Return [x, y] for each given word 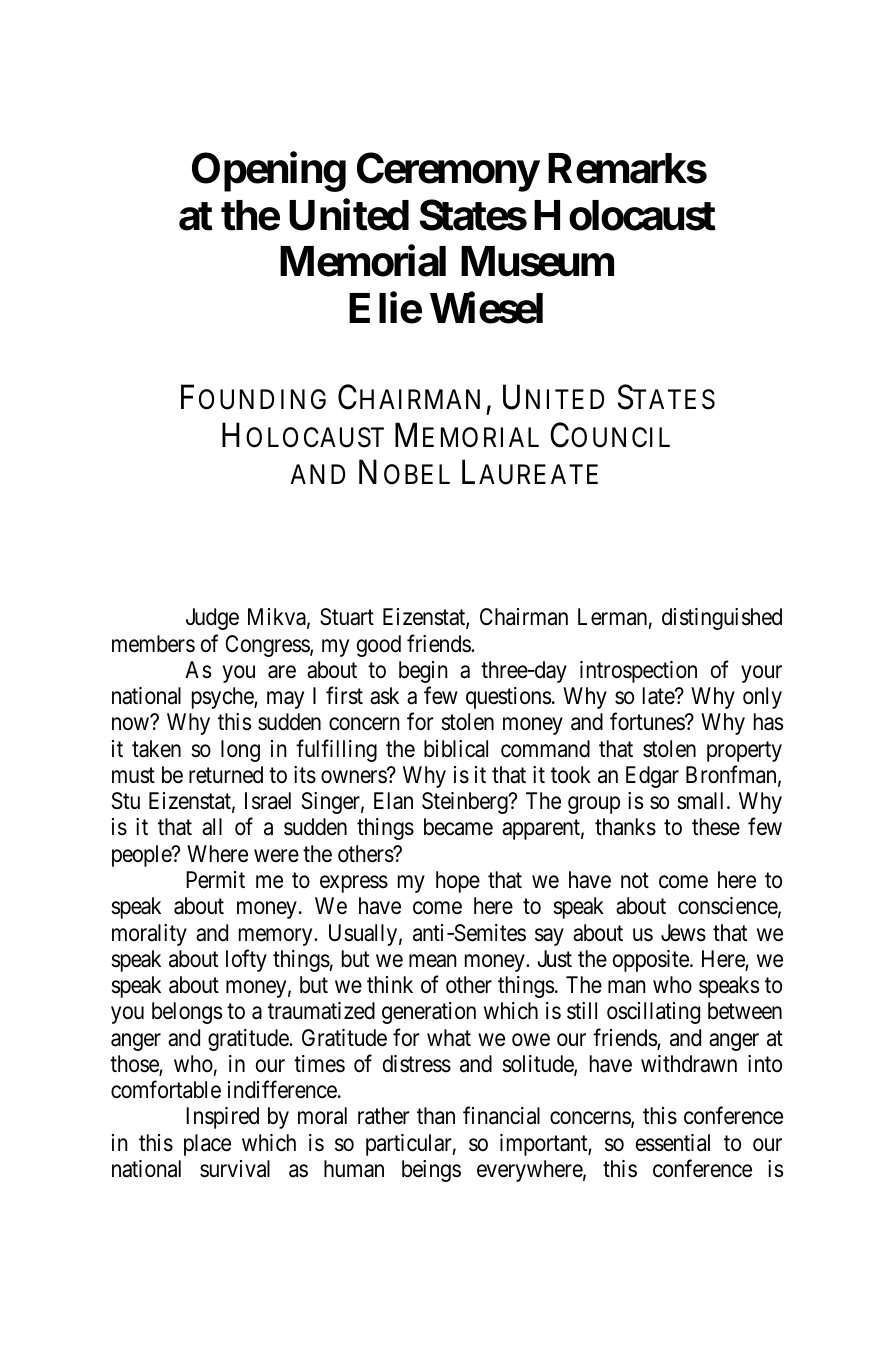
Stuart [347, 617]
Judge [212, 619]
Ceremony [448, 172]
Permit [215, 880]
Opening [269, 171]
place [207, 1145]
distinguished [722, 619]
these [716, 827]
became [458, 827]
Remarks [627, 168]
